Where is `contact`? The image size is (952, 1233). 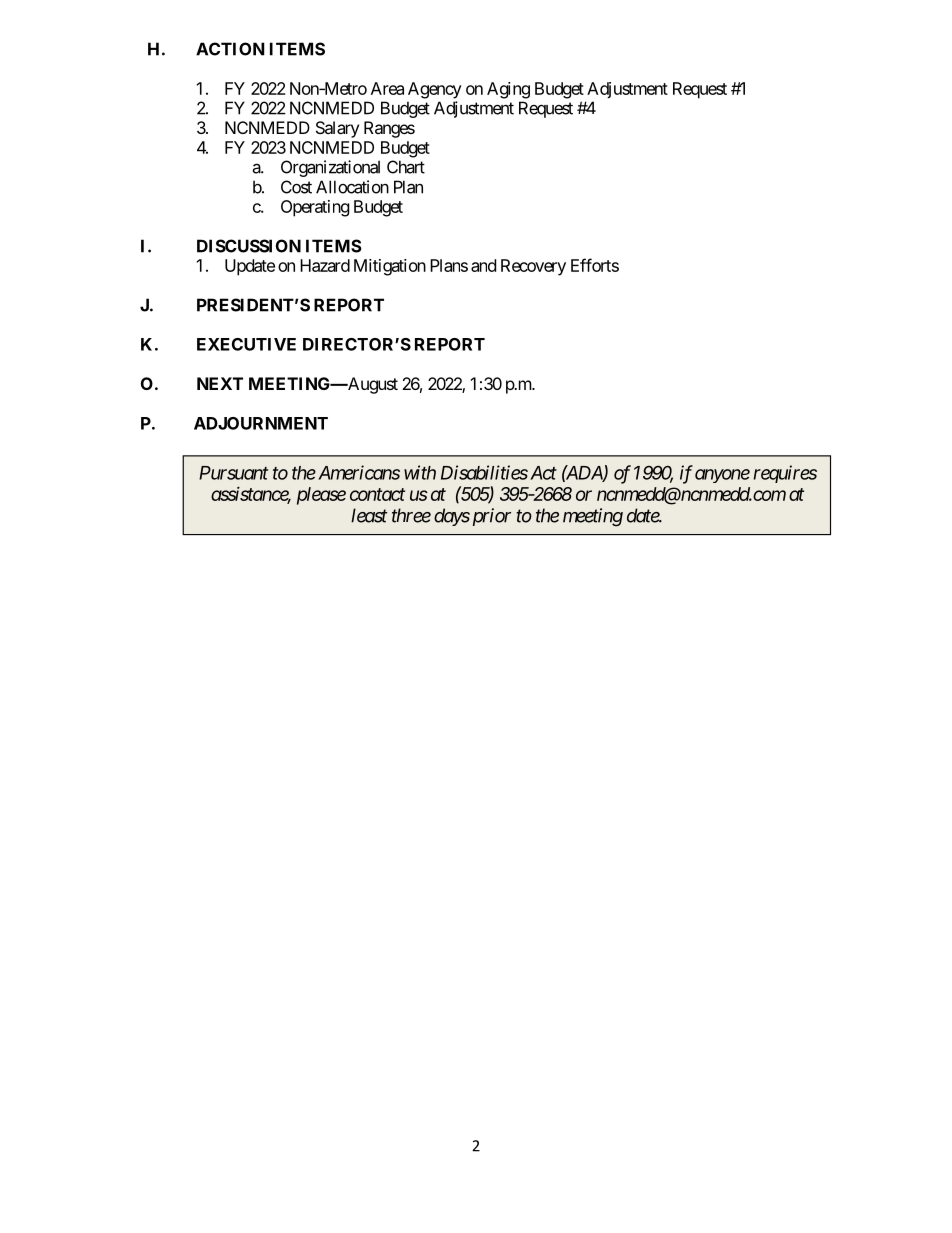
contact is located at coordinates (377, 494).
